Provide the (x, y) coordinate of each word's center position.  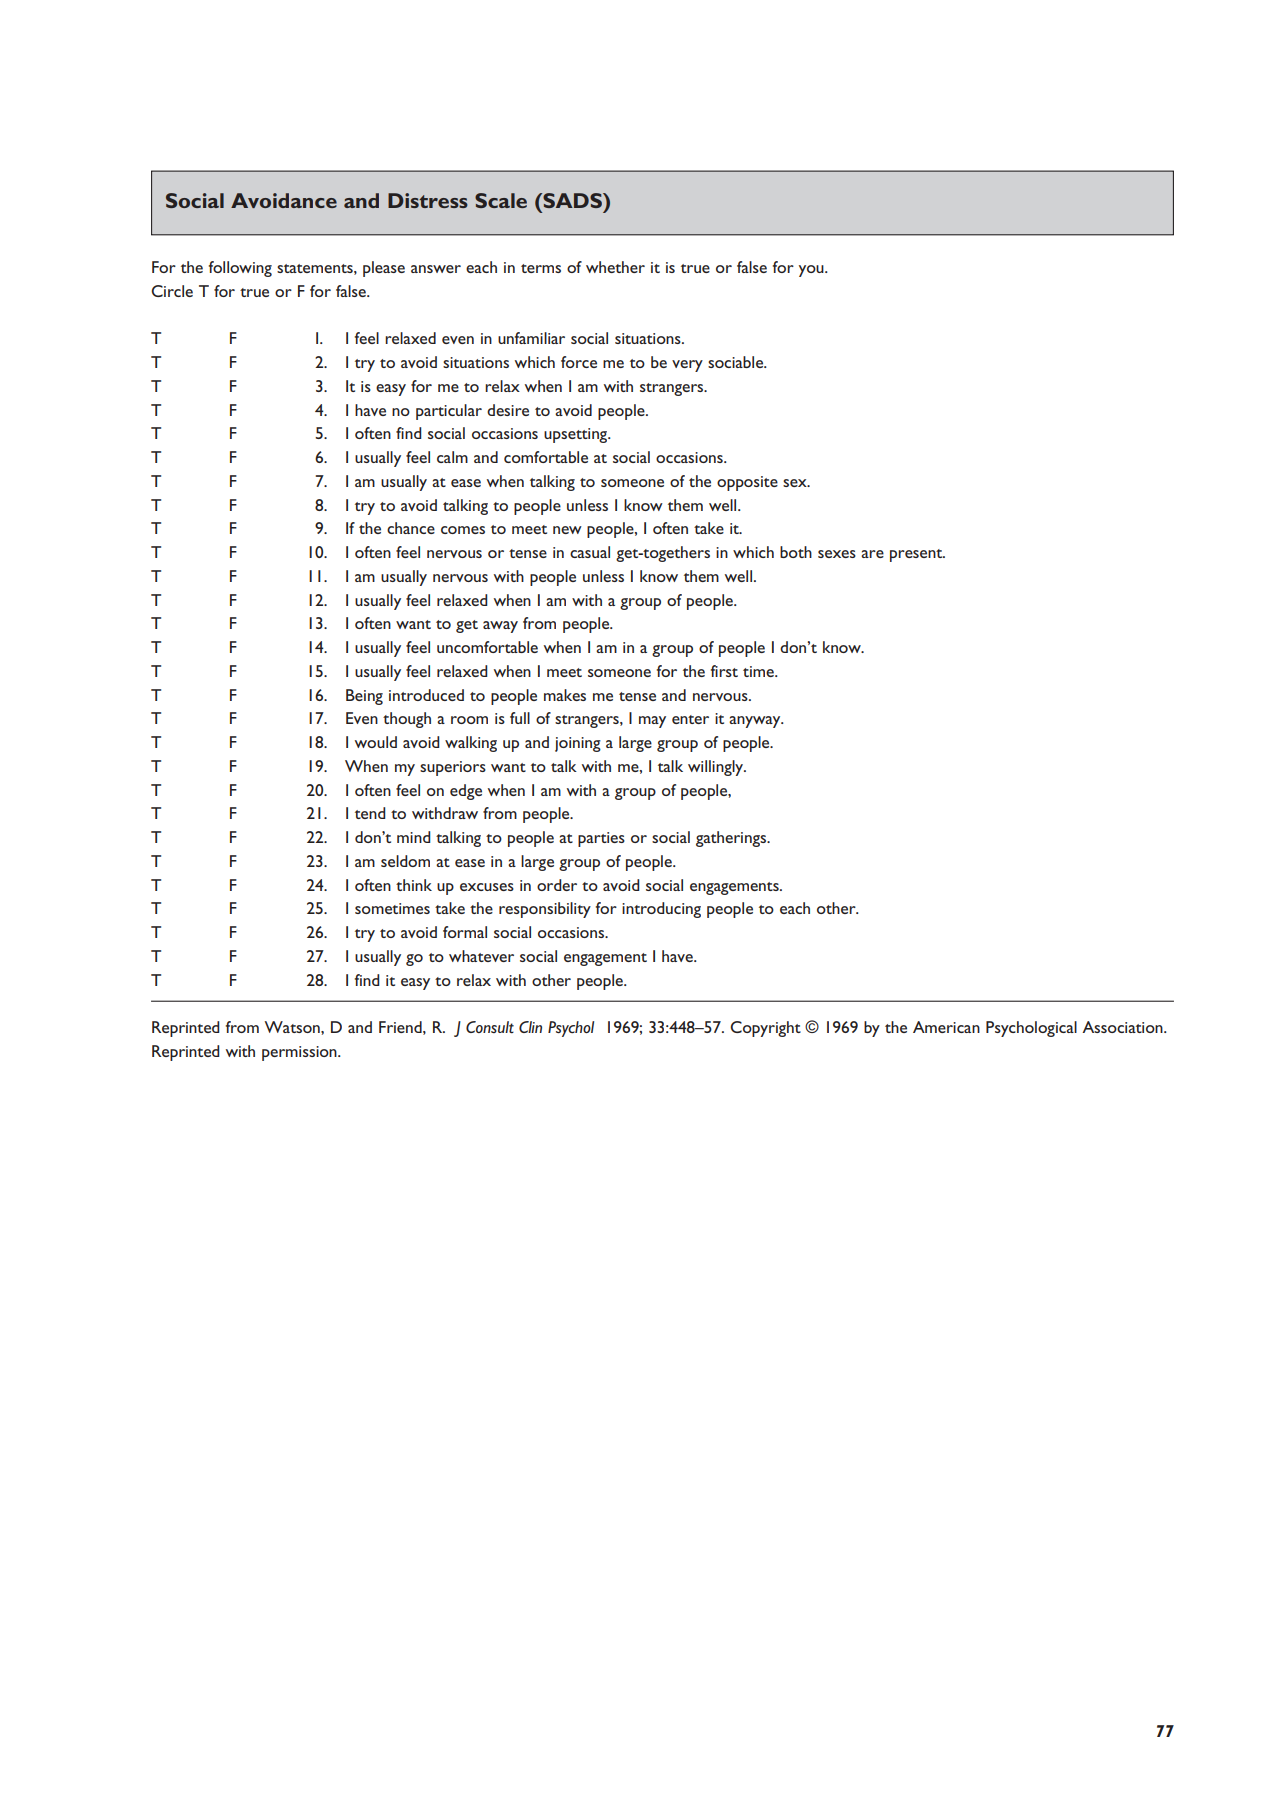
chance (411, 528)
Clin (530, 1027)
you (812, 271)
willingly (717, 768)
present (917, 555)
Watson (293, 1027)
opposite (747, 483)
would (376, 742)
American (946, 1027)
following (240, 269)
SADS (573, 200)
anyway (756, 722)
